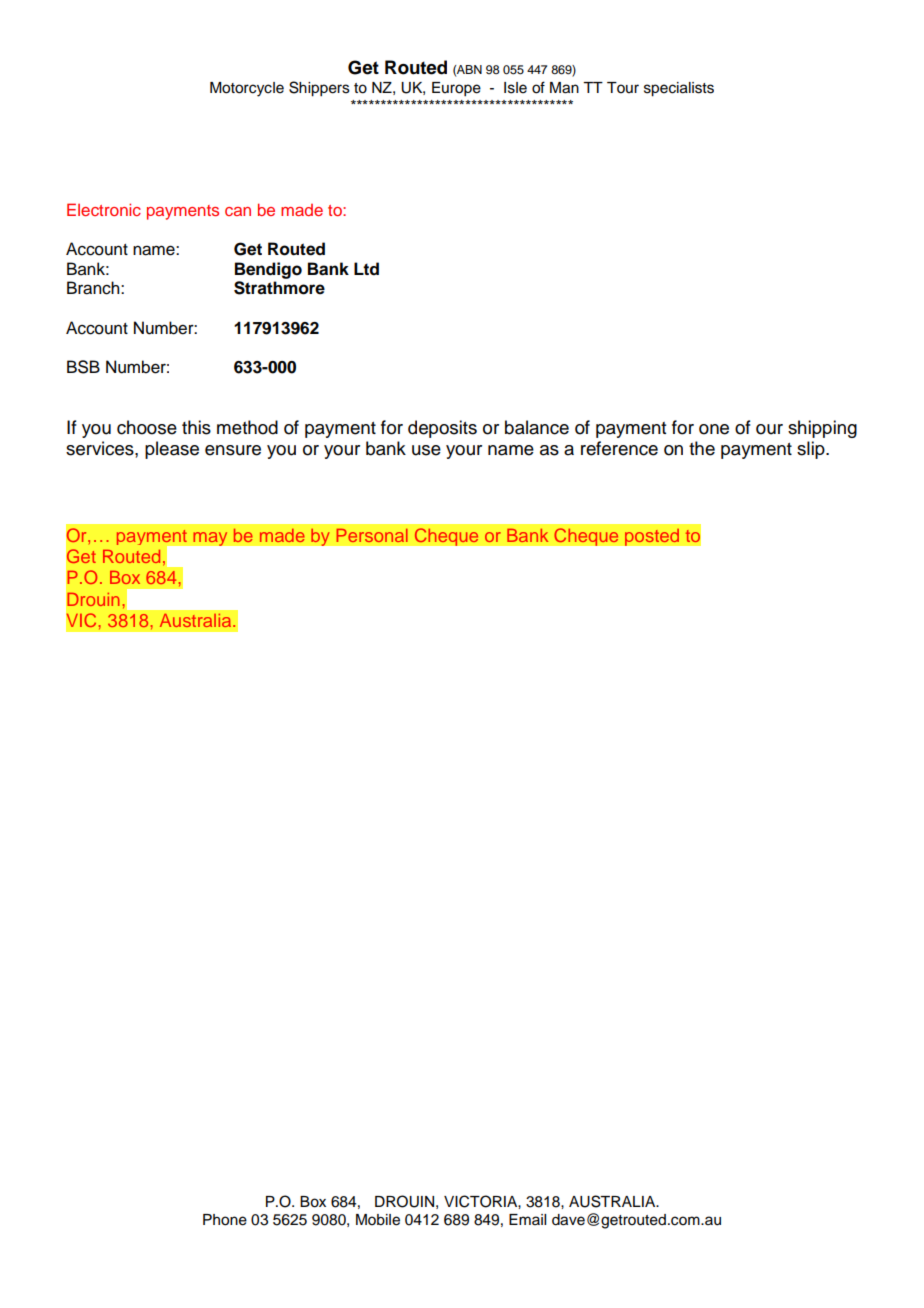 The width and height of the screenshot is (924, 1308). I want to click on may, so click(210, 539).
